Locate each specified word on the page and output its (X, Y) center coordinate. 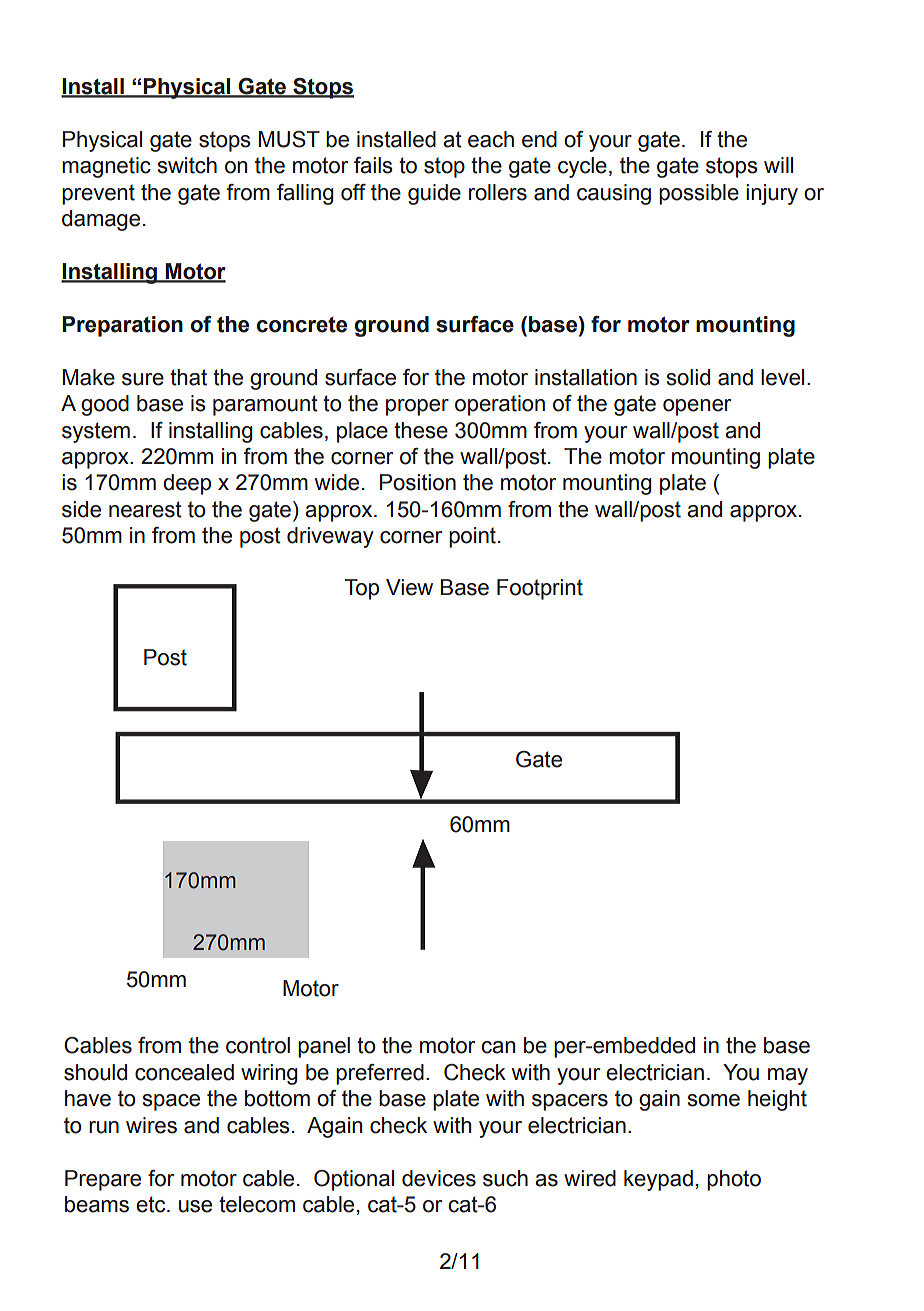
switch (187, 165)
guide (434, 194)
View (409, 587)
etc (152, 1204)
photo (734, 1180)
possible (699, 194)
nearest (145, 509)
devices (439, 1178)
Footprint (540, 589)
